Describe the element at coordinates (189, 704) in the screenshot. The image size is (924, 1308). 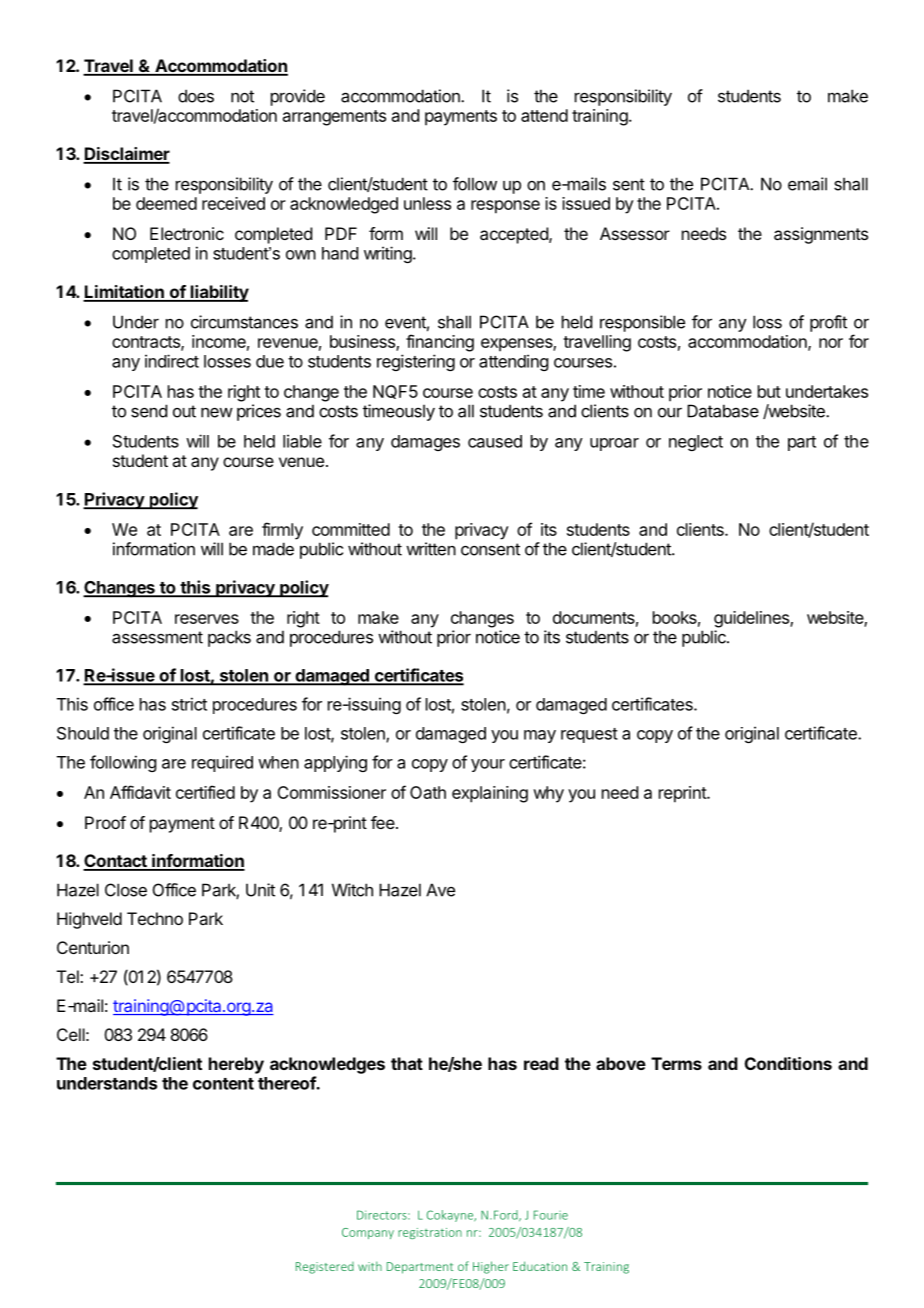
I see `strict` at that location.
